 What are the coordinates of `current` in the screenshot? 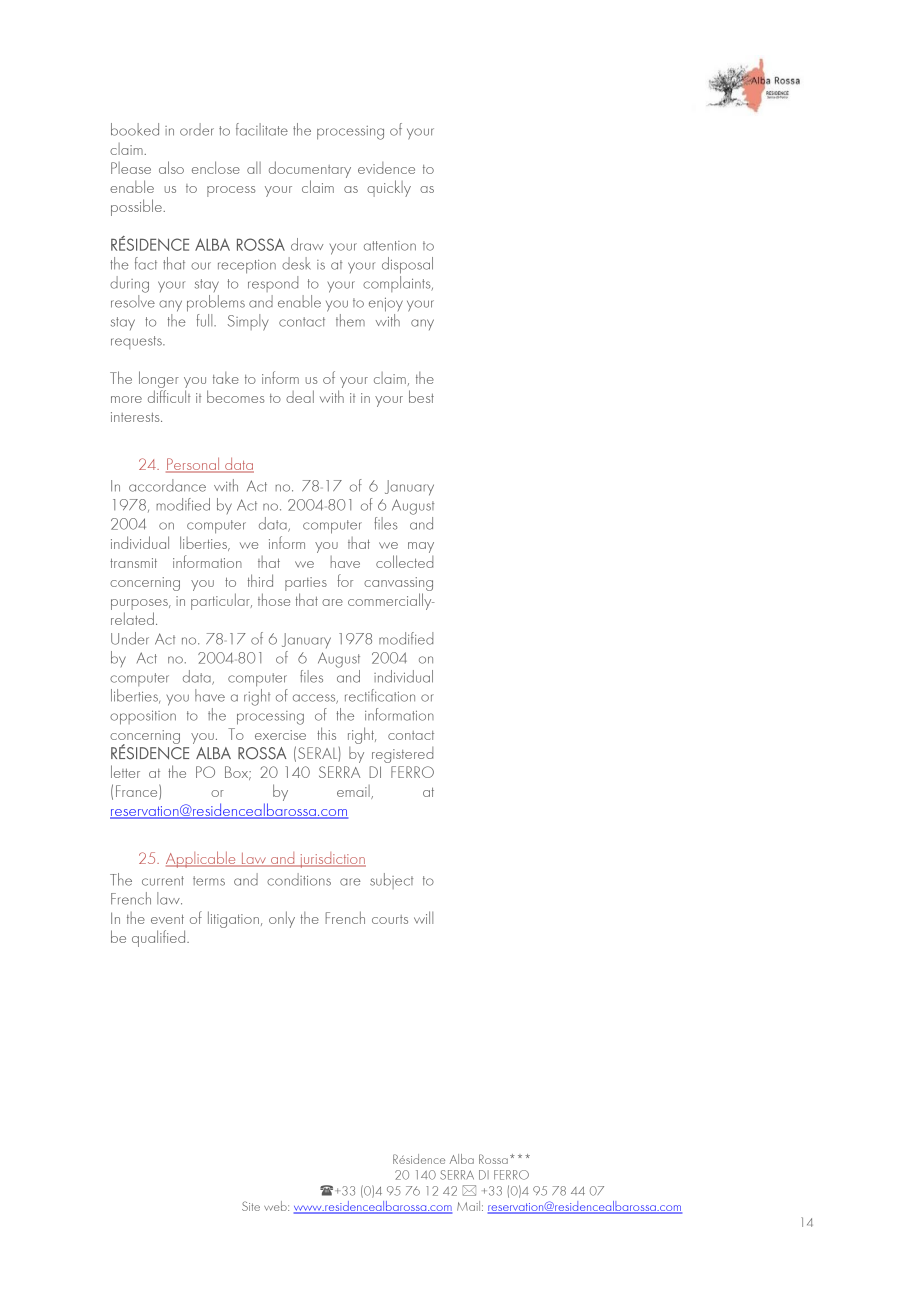 It's located at (163, 881).
